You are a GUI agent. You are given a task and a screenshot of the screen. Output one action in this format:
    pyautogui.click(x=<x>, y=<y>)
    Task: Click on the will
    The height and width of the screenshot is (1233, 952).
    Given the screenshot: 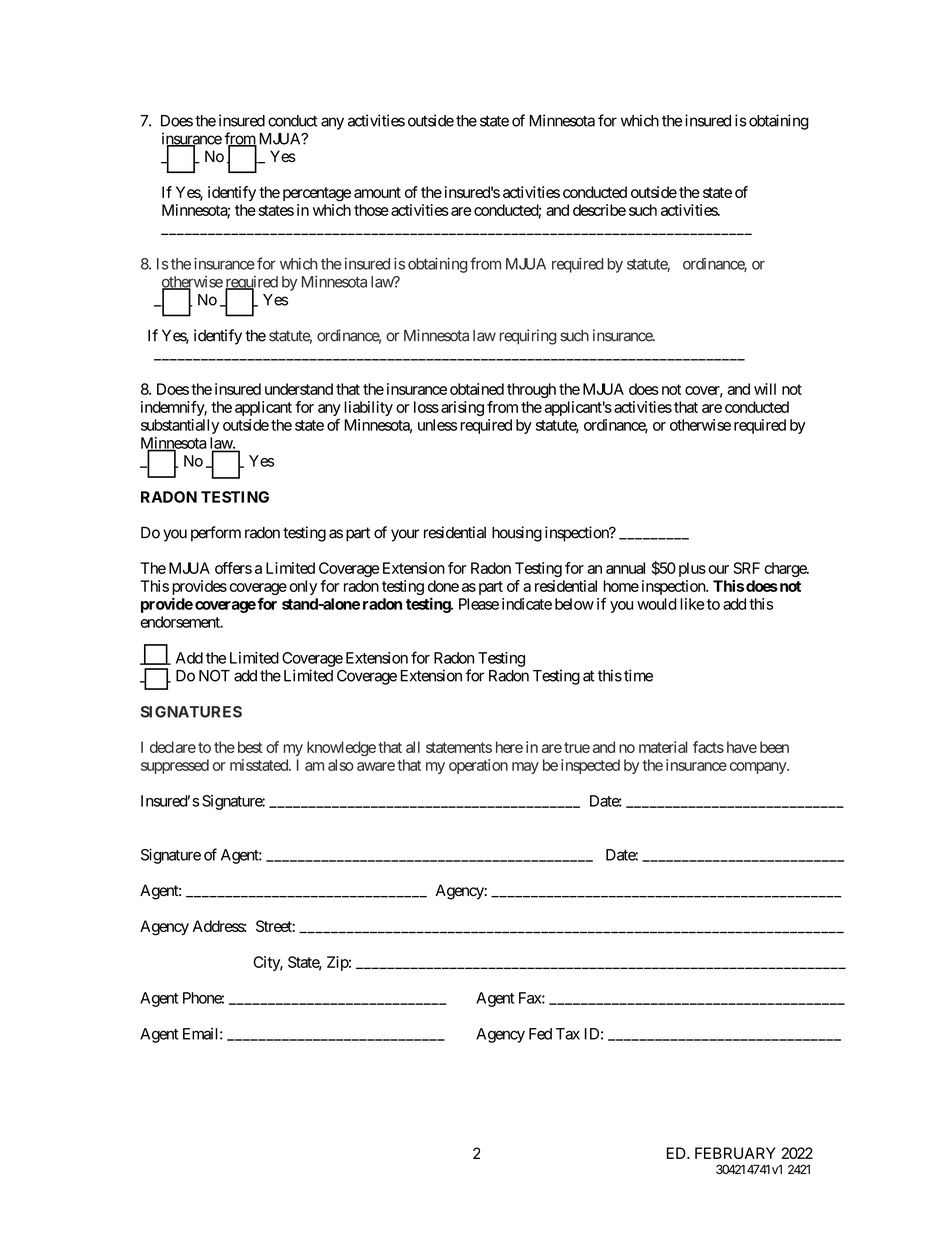 What is the action you would take?
    pyautogui.click(x=765, y=389)
